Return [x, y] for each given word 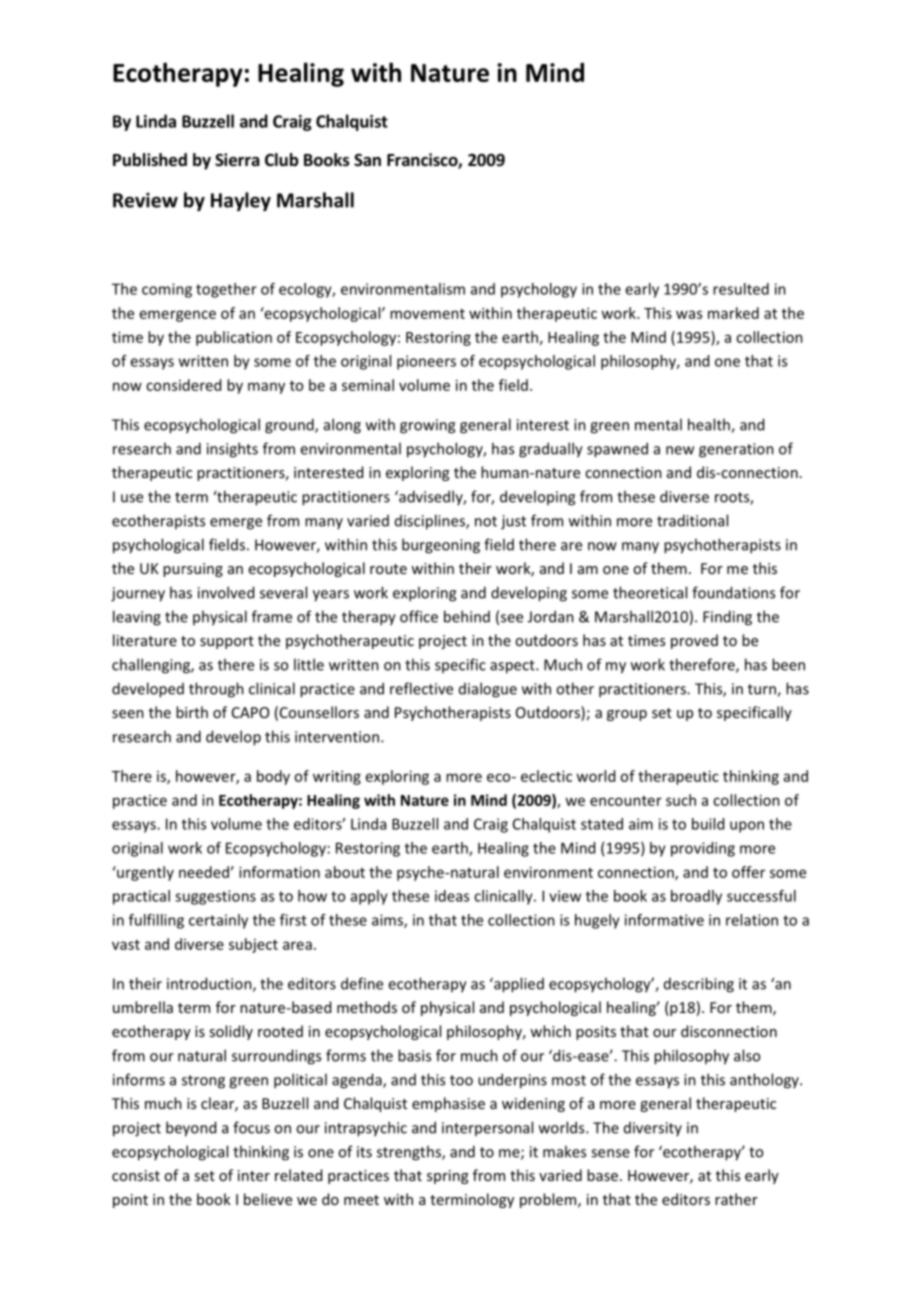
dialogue [488, 690]
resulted [741, 289]
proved [694, 641]
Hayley [241, 201]
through [216, 690]
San [367, 160]
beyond [191, 1129]
